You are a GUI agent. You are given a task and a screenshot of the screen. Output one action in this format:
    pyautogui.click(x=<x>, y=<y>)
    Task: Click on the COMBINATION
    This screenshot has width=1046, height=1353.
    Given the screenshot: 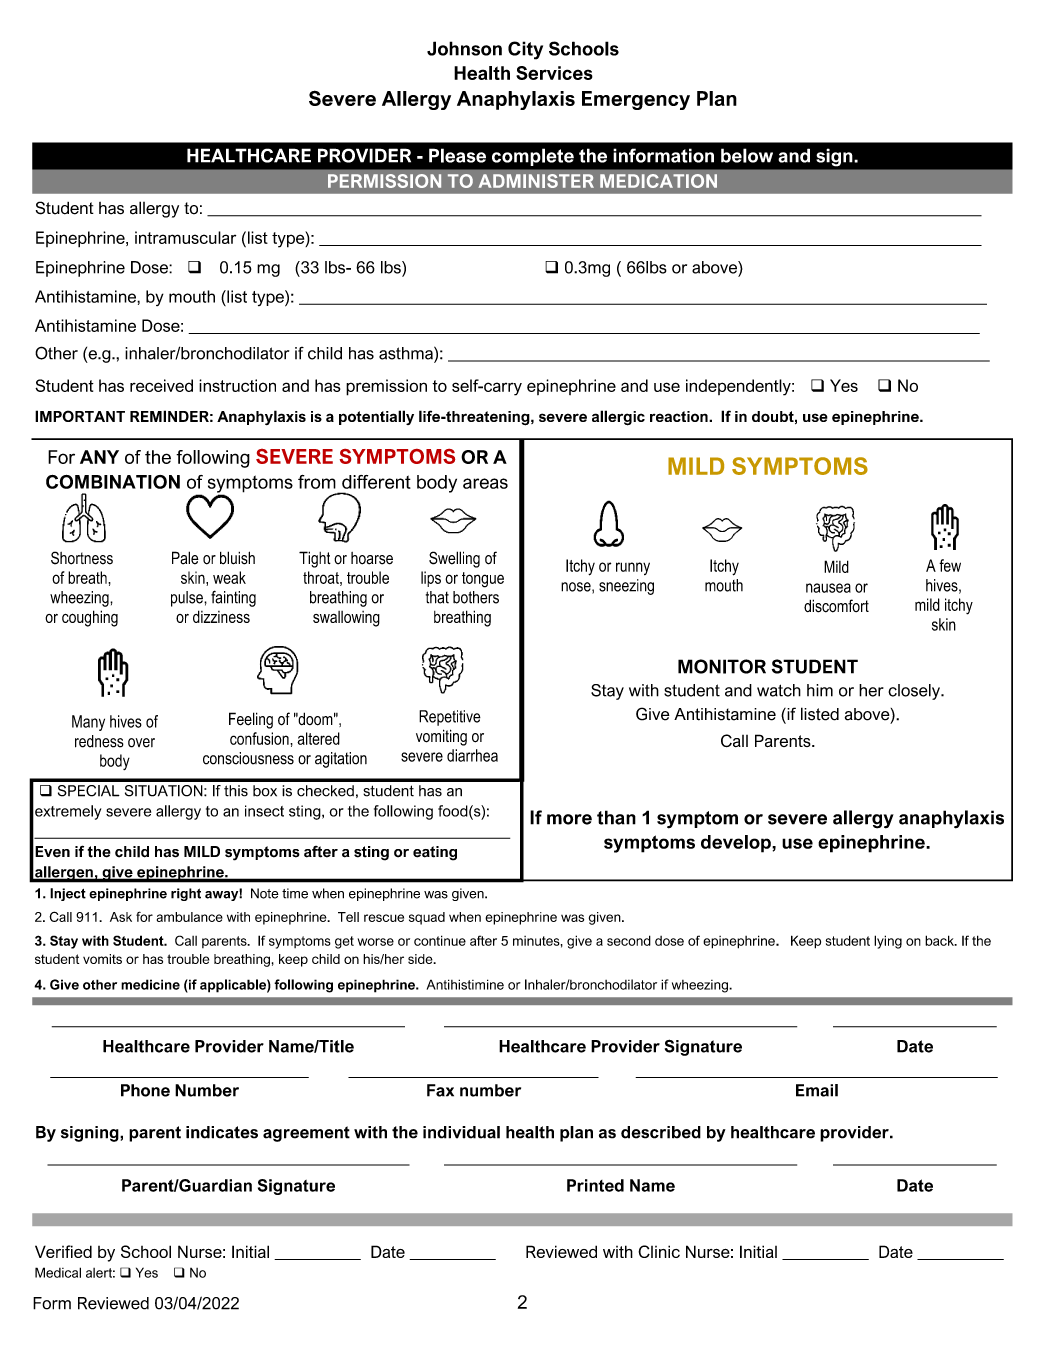 What is the action you would take?
    pyautogui.click(x=113, y=482)
